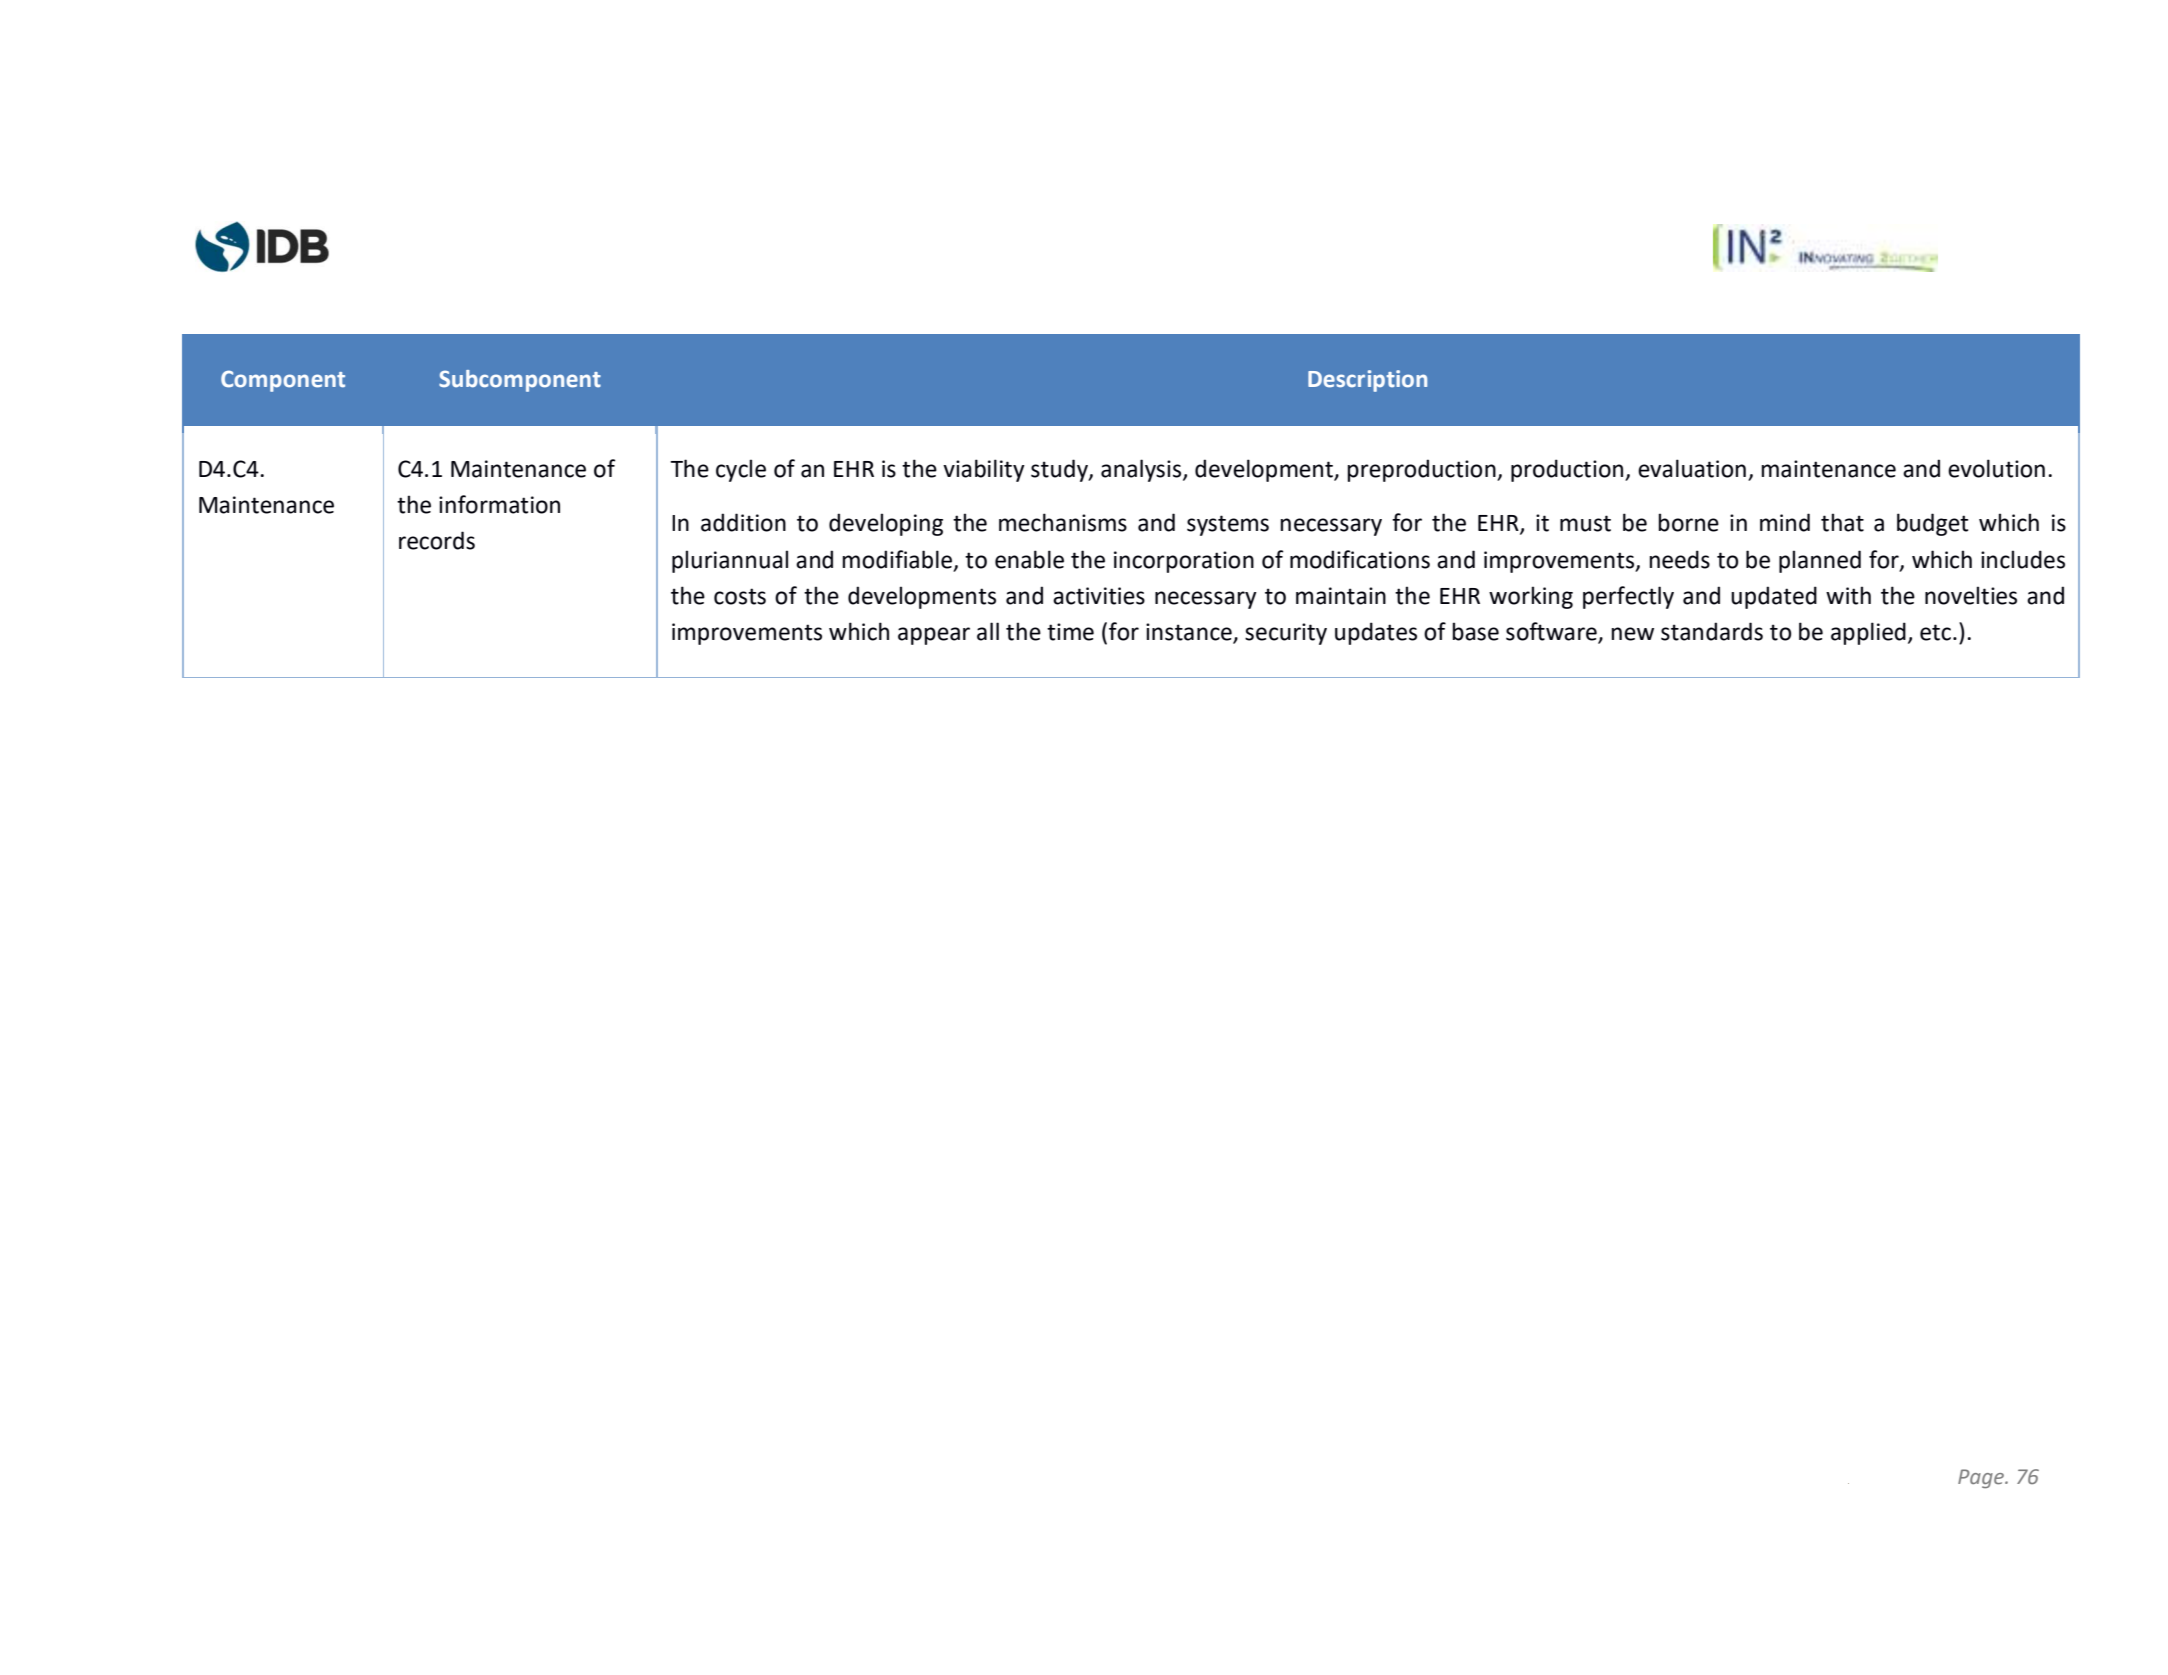  I want to click on Description, so click(1367, 381).
